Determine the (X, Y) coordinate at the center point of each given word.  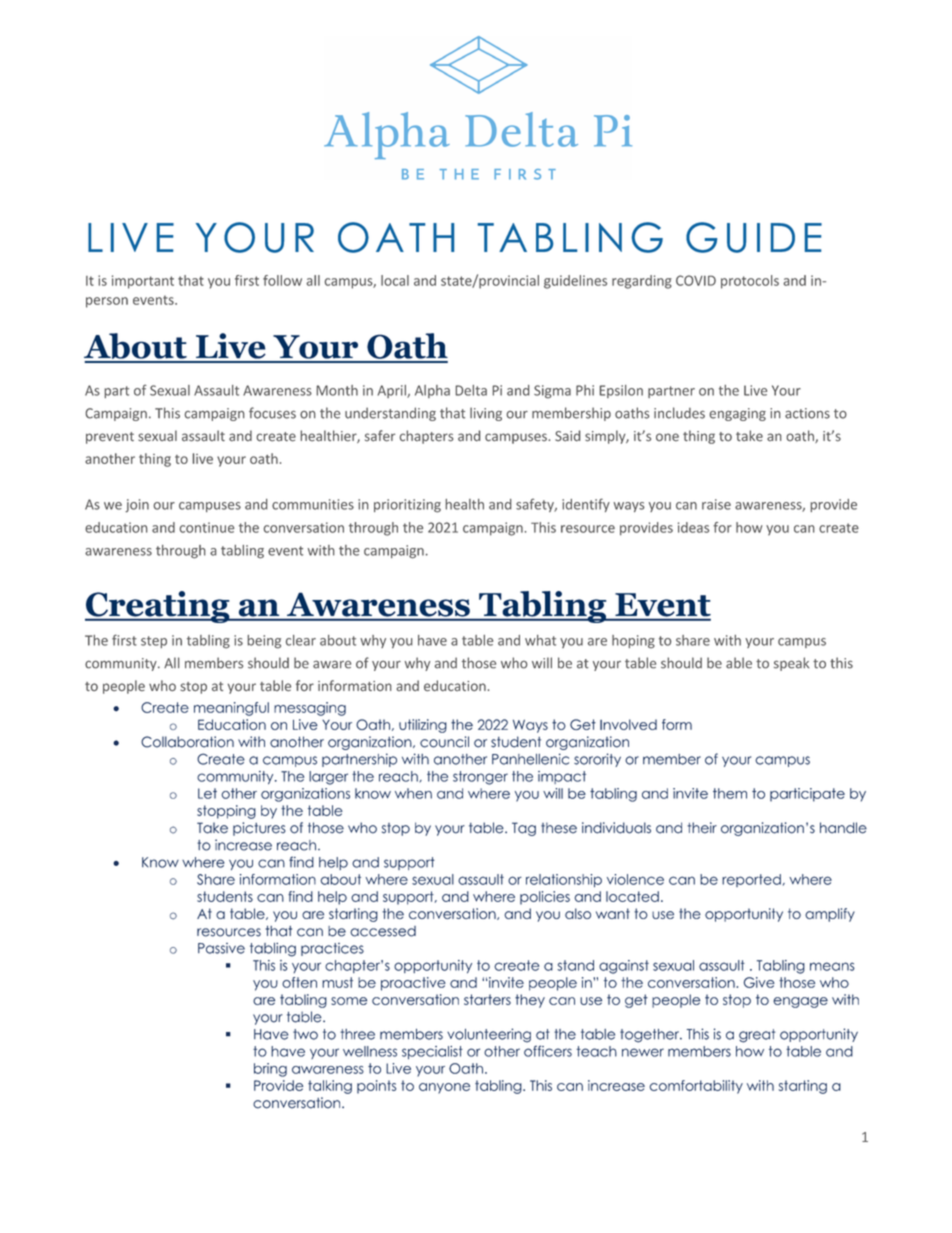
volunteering (489, 1035)
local (395, 280)
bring (270, 1070)
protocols (750, 282)
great (757, 1036)
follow (282, 280)
